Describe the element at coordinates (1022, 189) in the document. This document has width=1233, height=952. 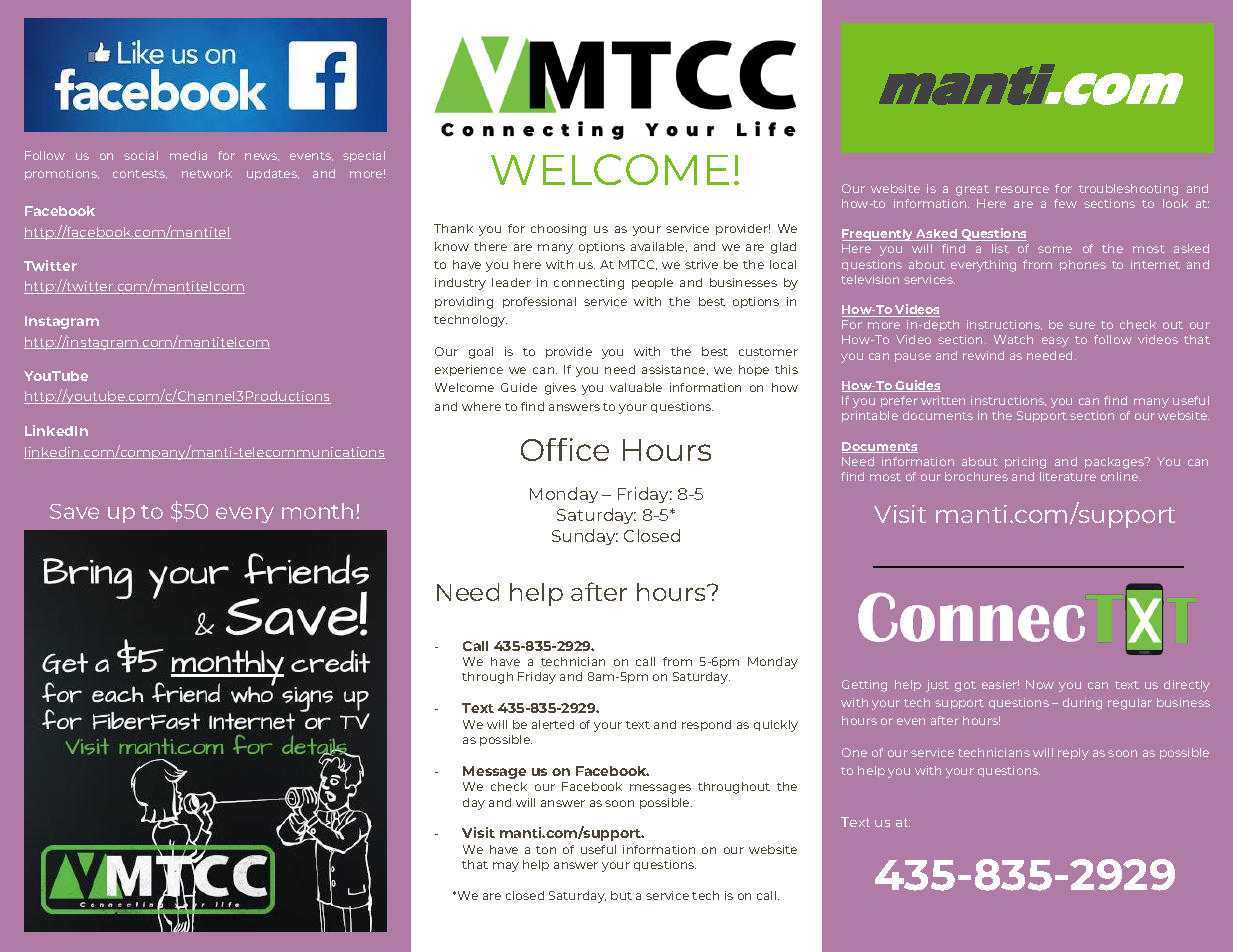
I see `resource` at that location.
